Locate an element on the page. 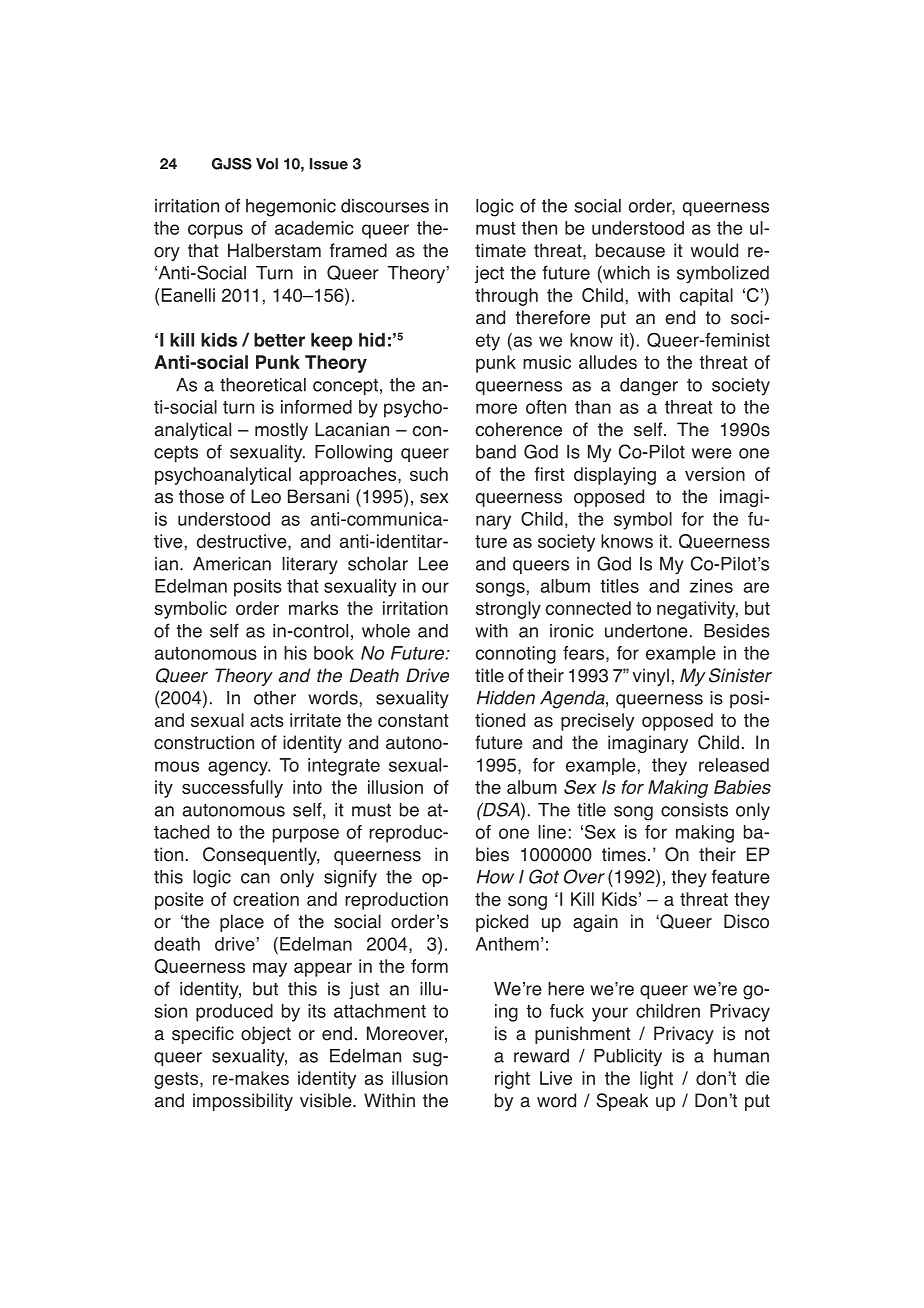 The image size is (924, 1308). strongly is located at coordinates (508, 610).
